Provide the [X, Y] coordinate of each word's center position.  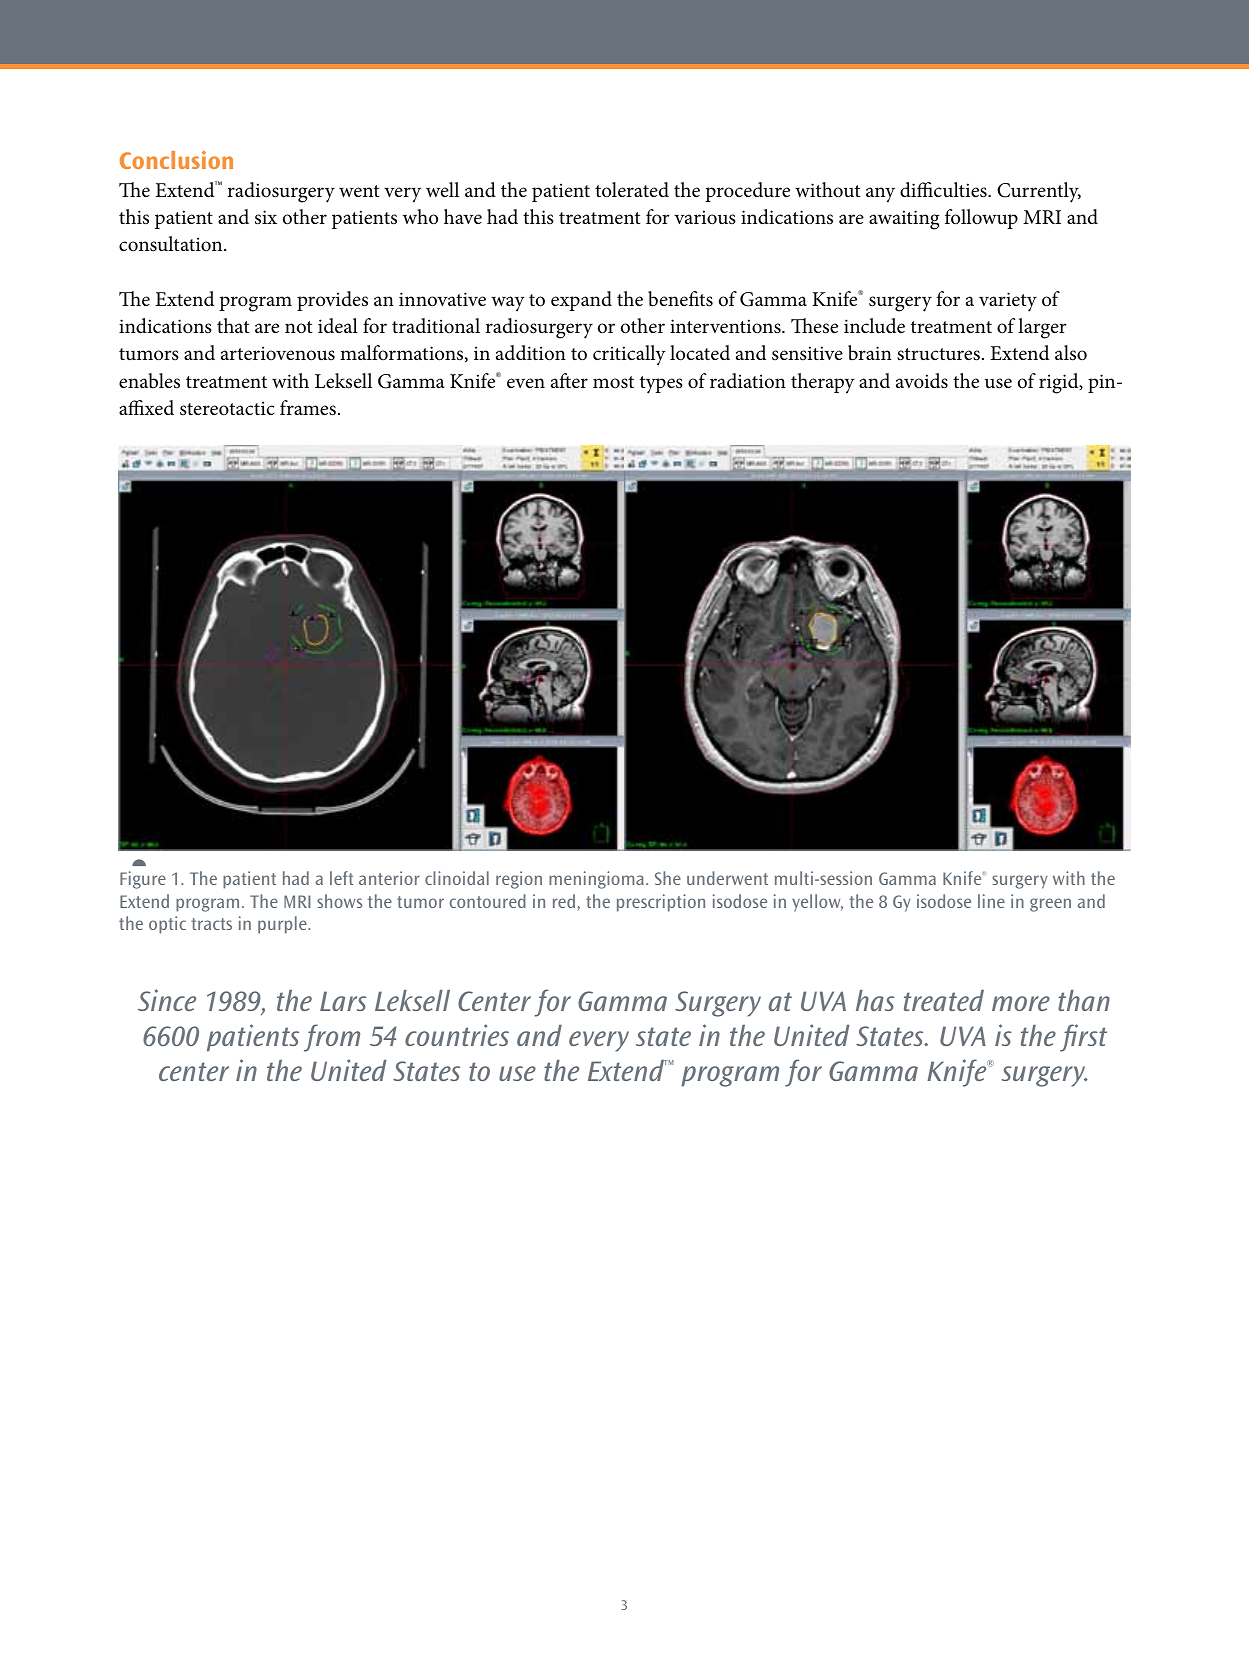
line [991, 901]
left [341, 878]
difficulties [944, 190]
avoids [922, 381]
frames [308, 408]
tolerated [632, 190]
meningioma [596, 880]
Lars [343, 1001]
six [266, 217]
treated [944, 1000]
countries [457, 1035]
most [613, 382]
